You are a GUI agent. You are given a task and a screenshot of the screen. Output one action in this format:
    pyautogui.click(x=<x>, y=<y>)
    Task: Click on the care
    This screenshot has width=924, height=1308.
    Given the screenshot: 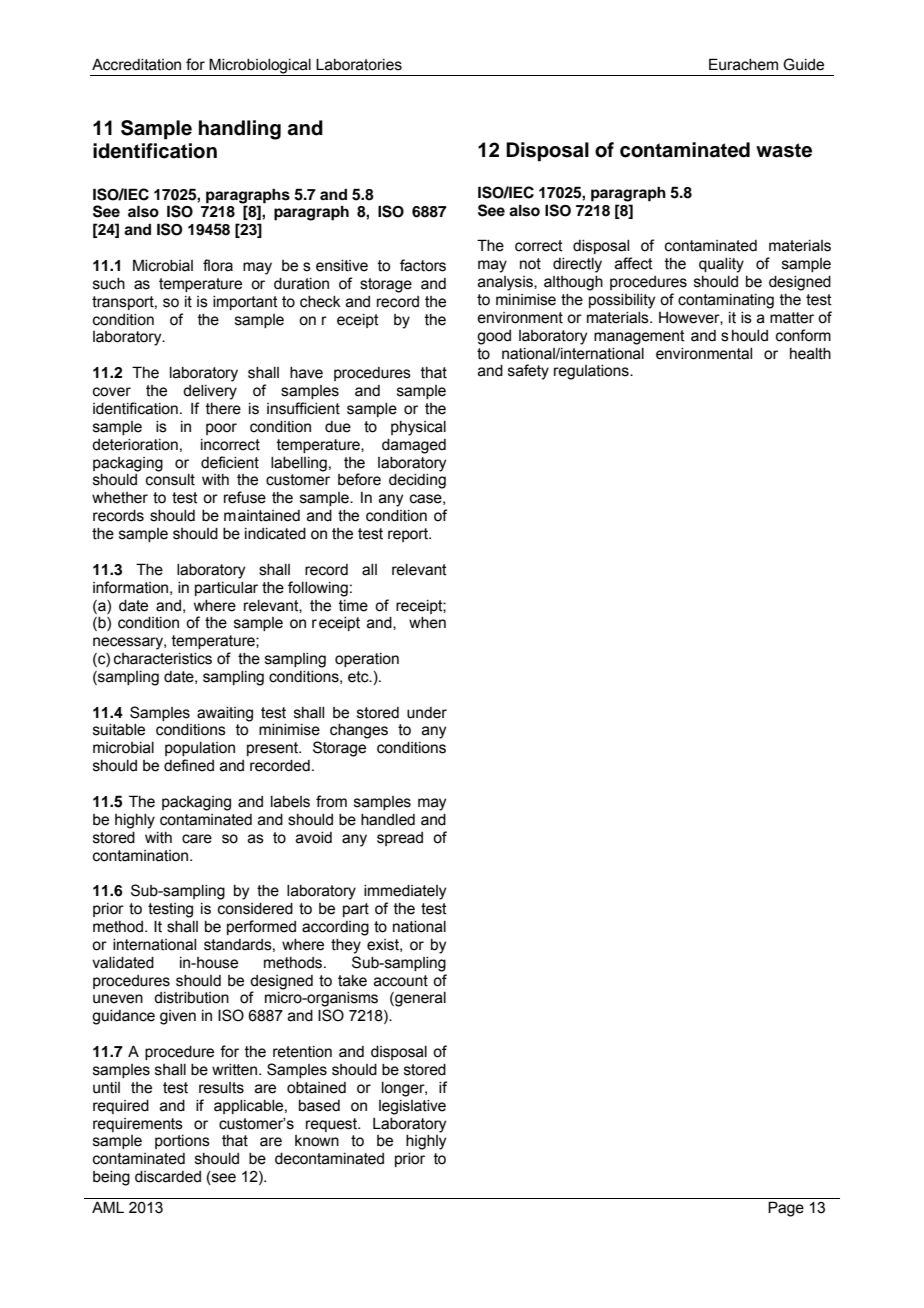 What is the action you would take?
    pyautogui.click(x=197, y=839)
